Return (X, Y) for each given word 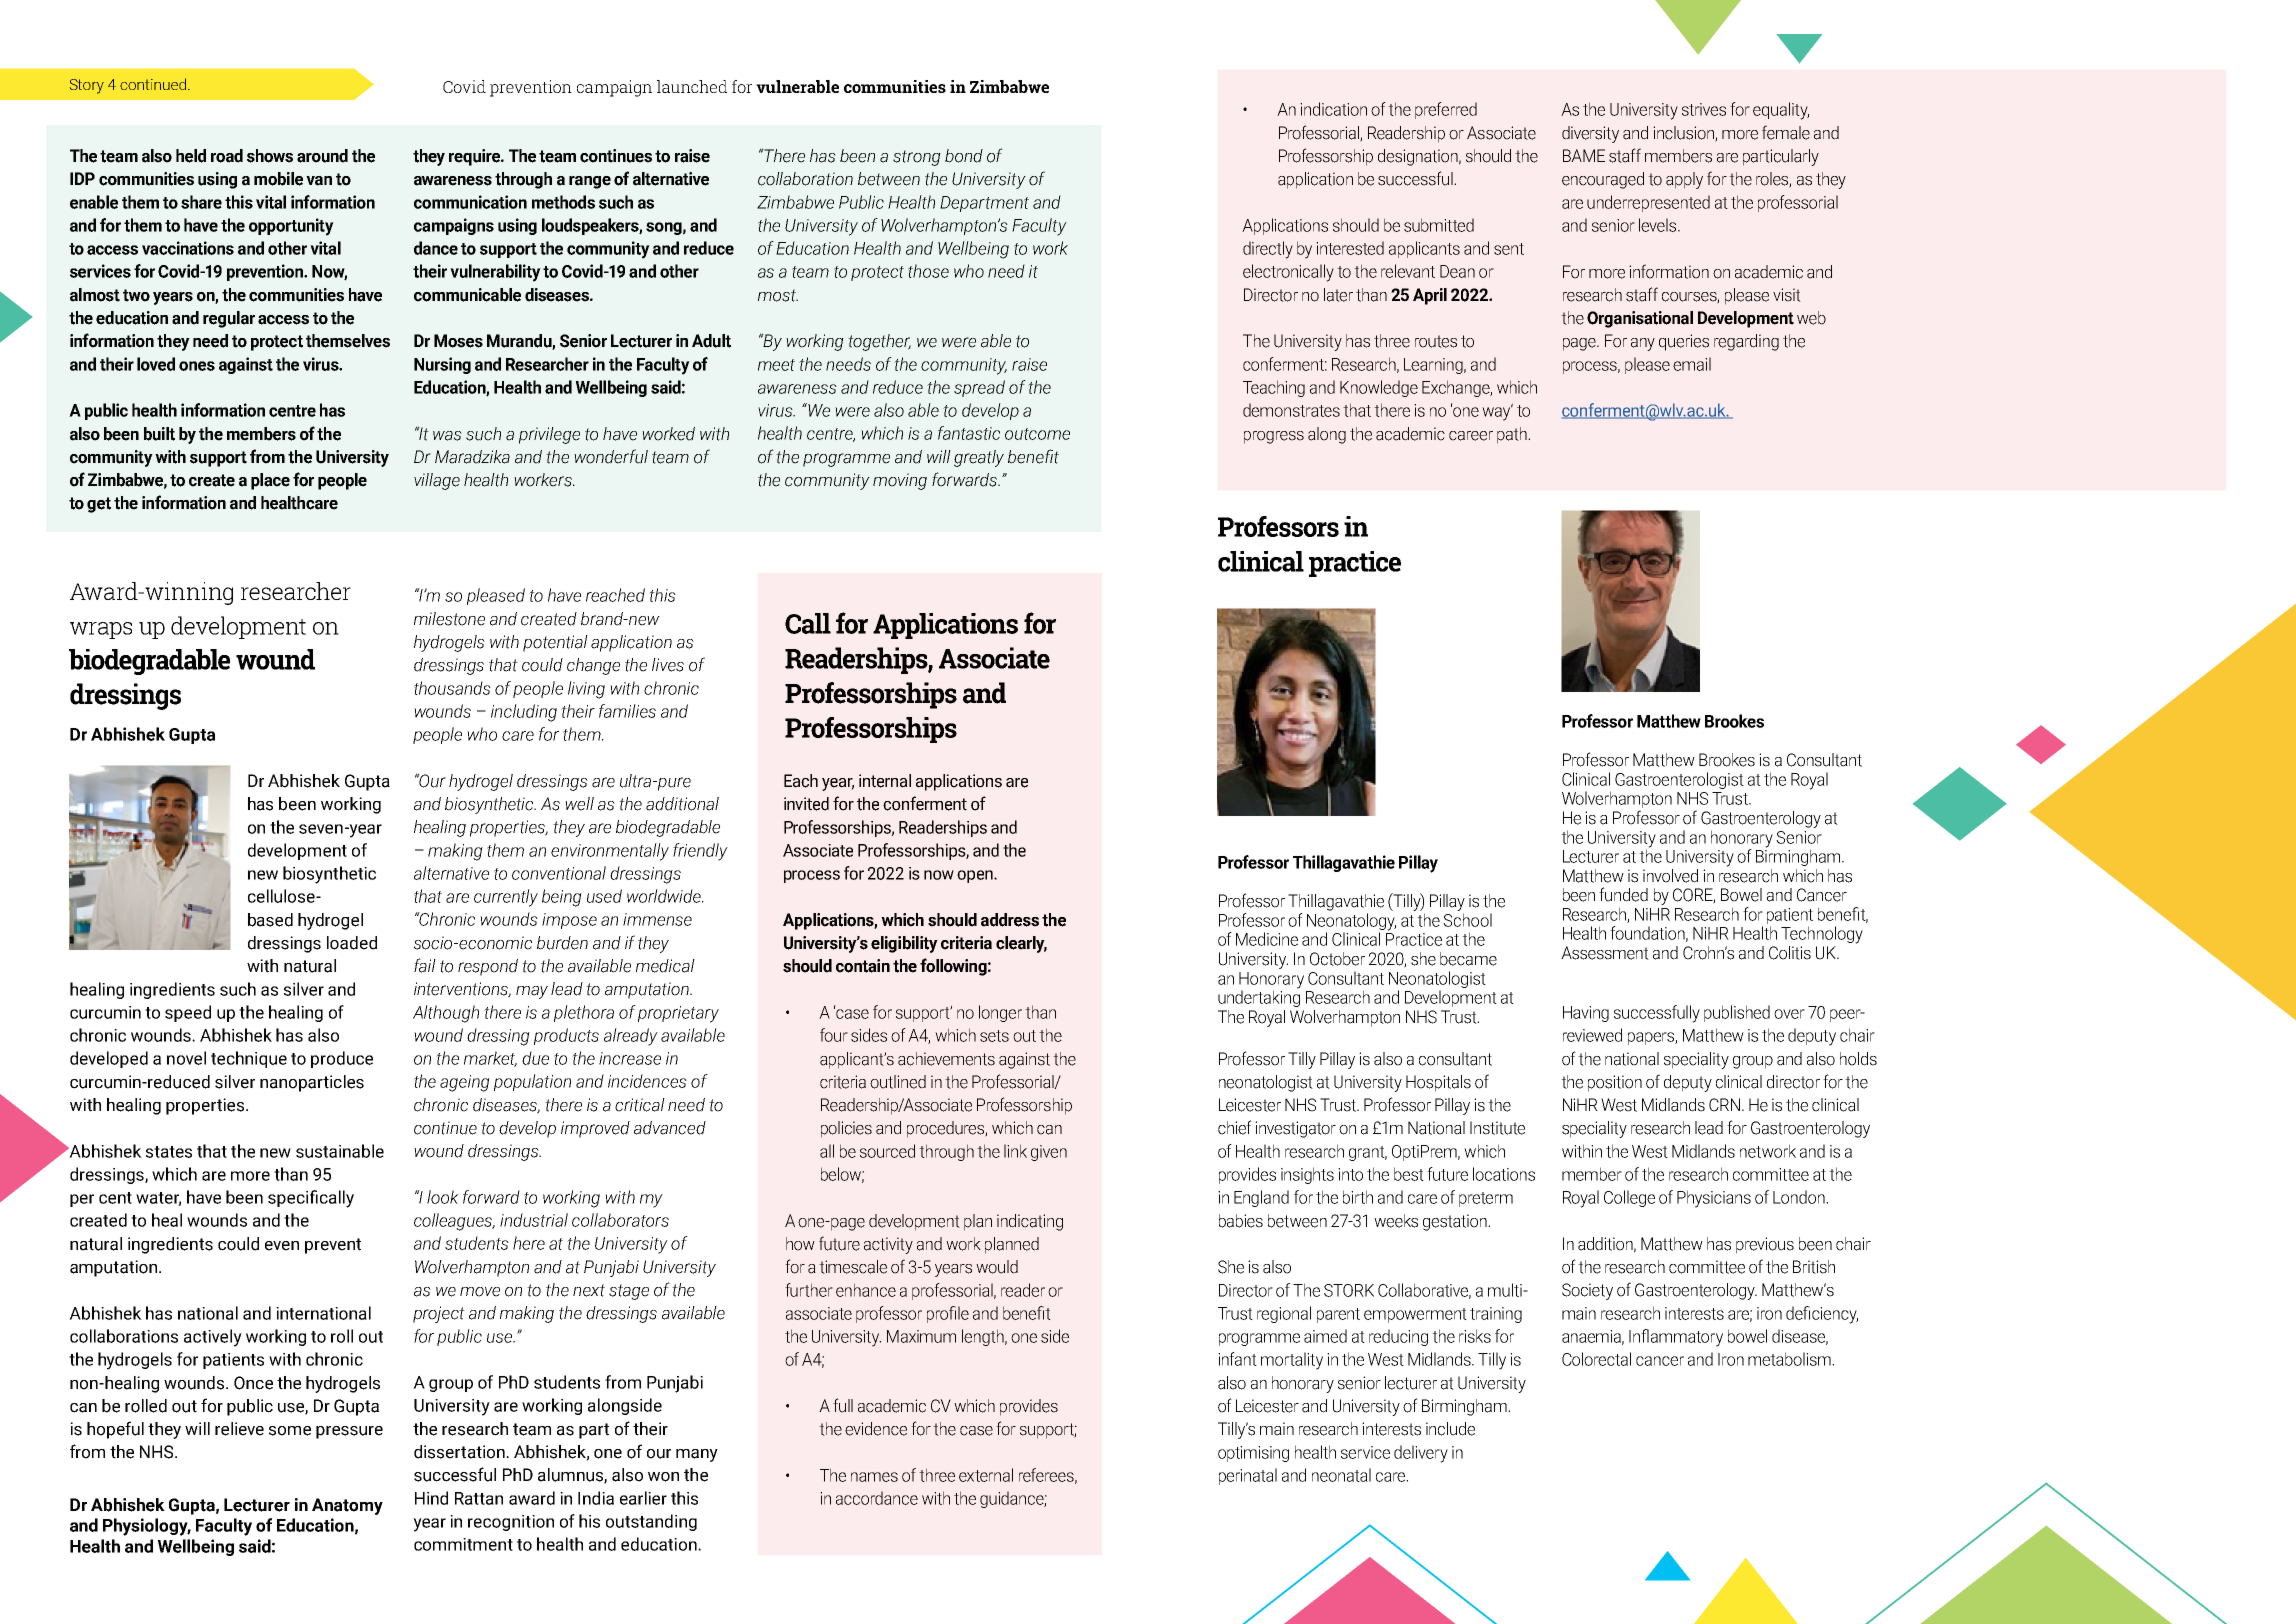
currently (506, 898)
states (169, 1152)
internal (885, 781)
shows (270, 156)
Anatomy (347, 1506)
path (1513, 435)
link (1015, 1151)
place (270, 481)
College (1629, 1198)
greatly (979, 458)
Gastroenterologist (1679, 780)
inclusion (1684, 134)
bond (964, 156)
